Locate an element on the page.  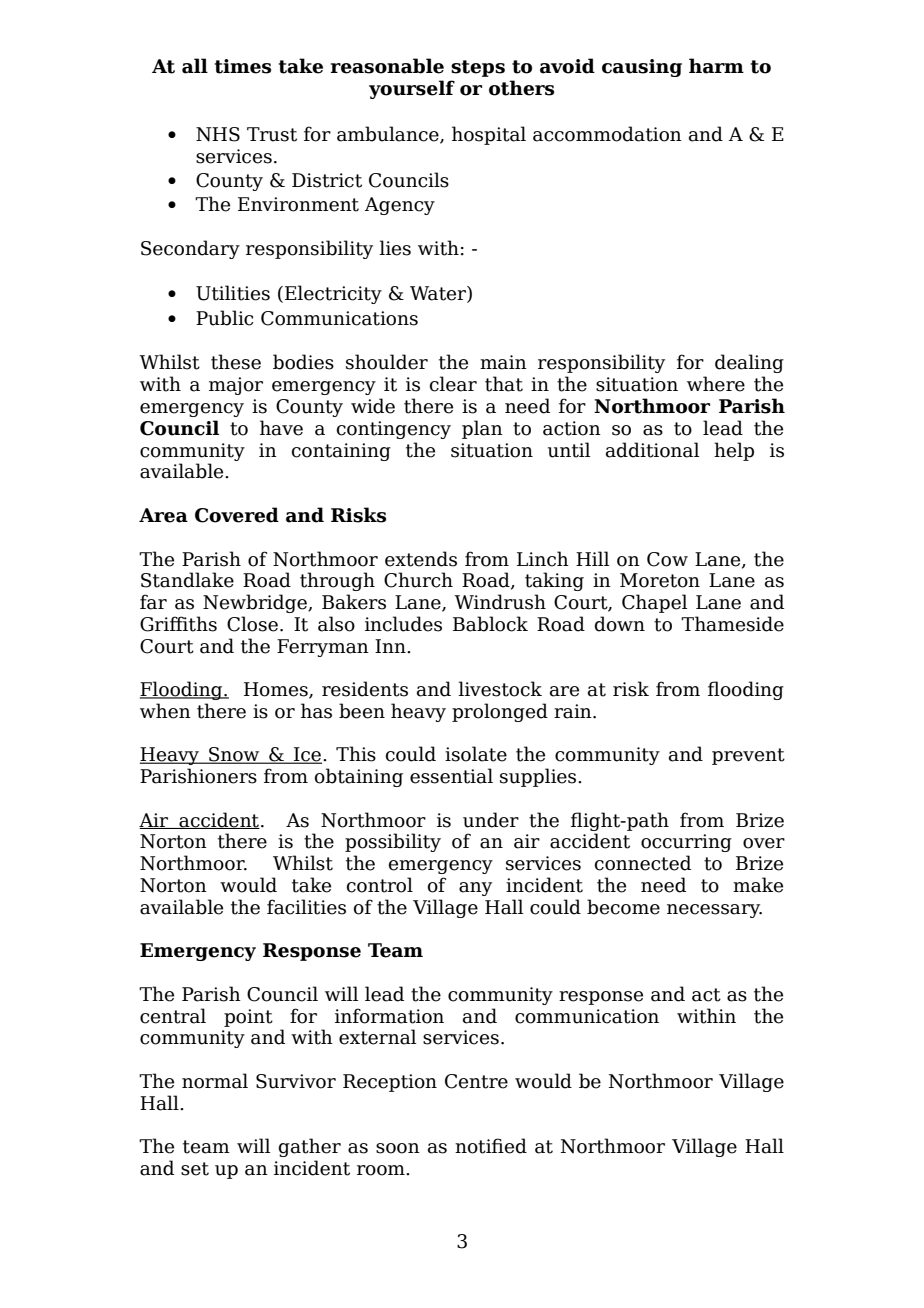
Centre is located at coordinates (476, 1081).
